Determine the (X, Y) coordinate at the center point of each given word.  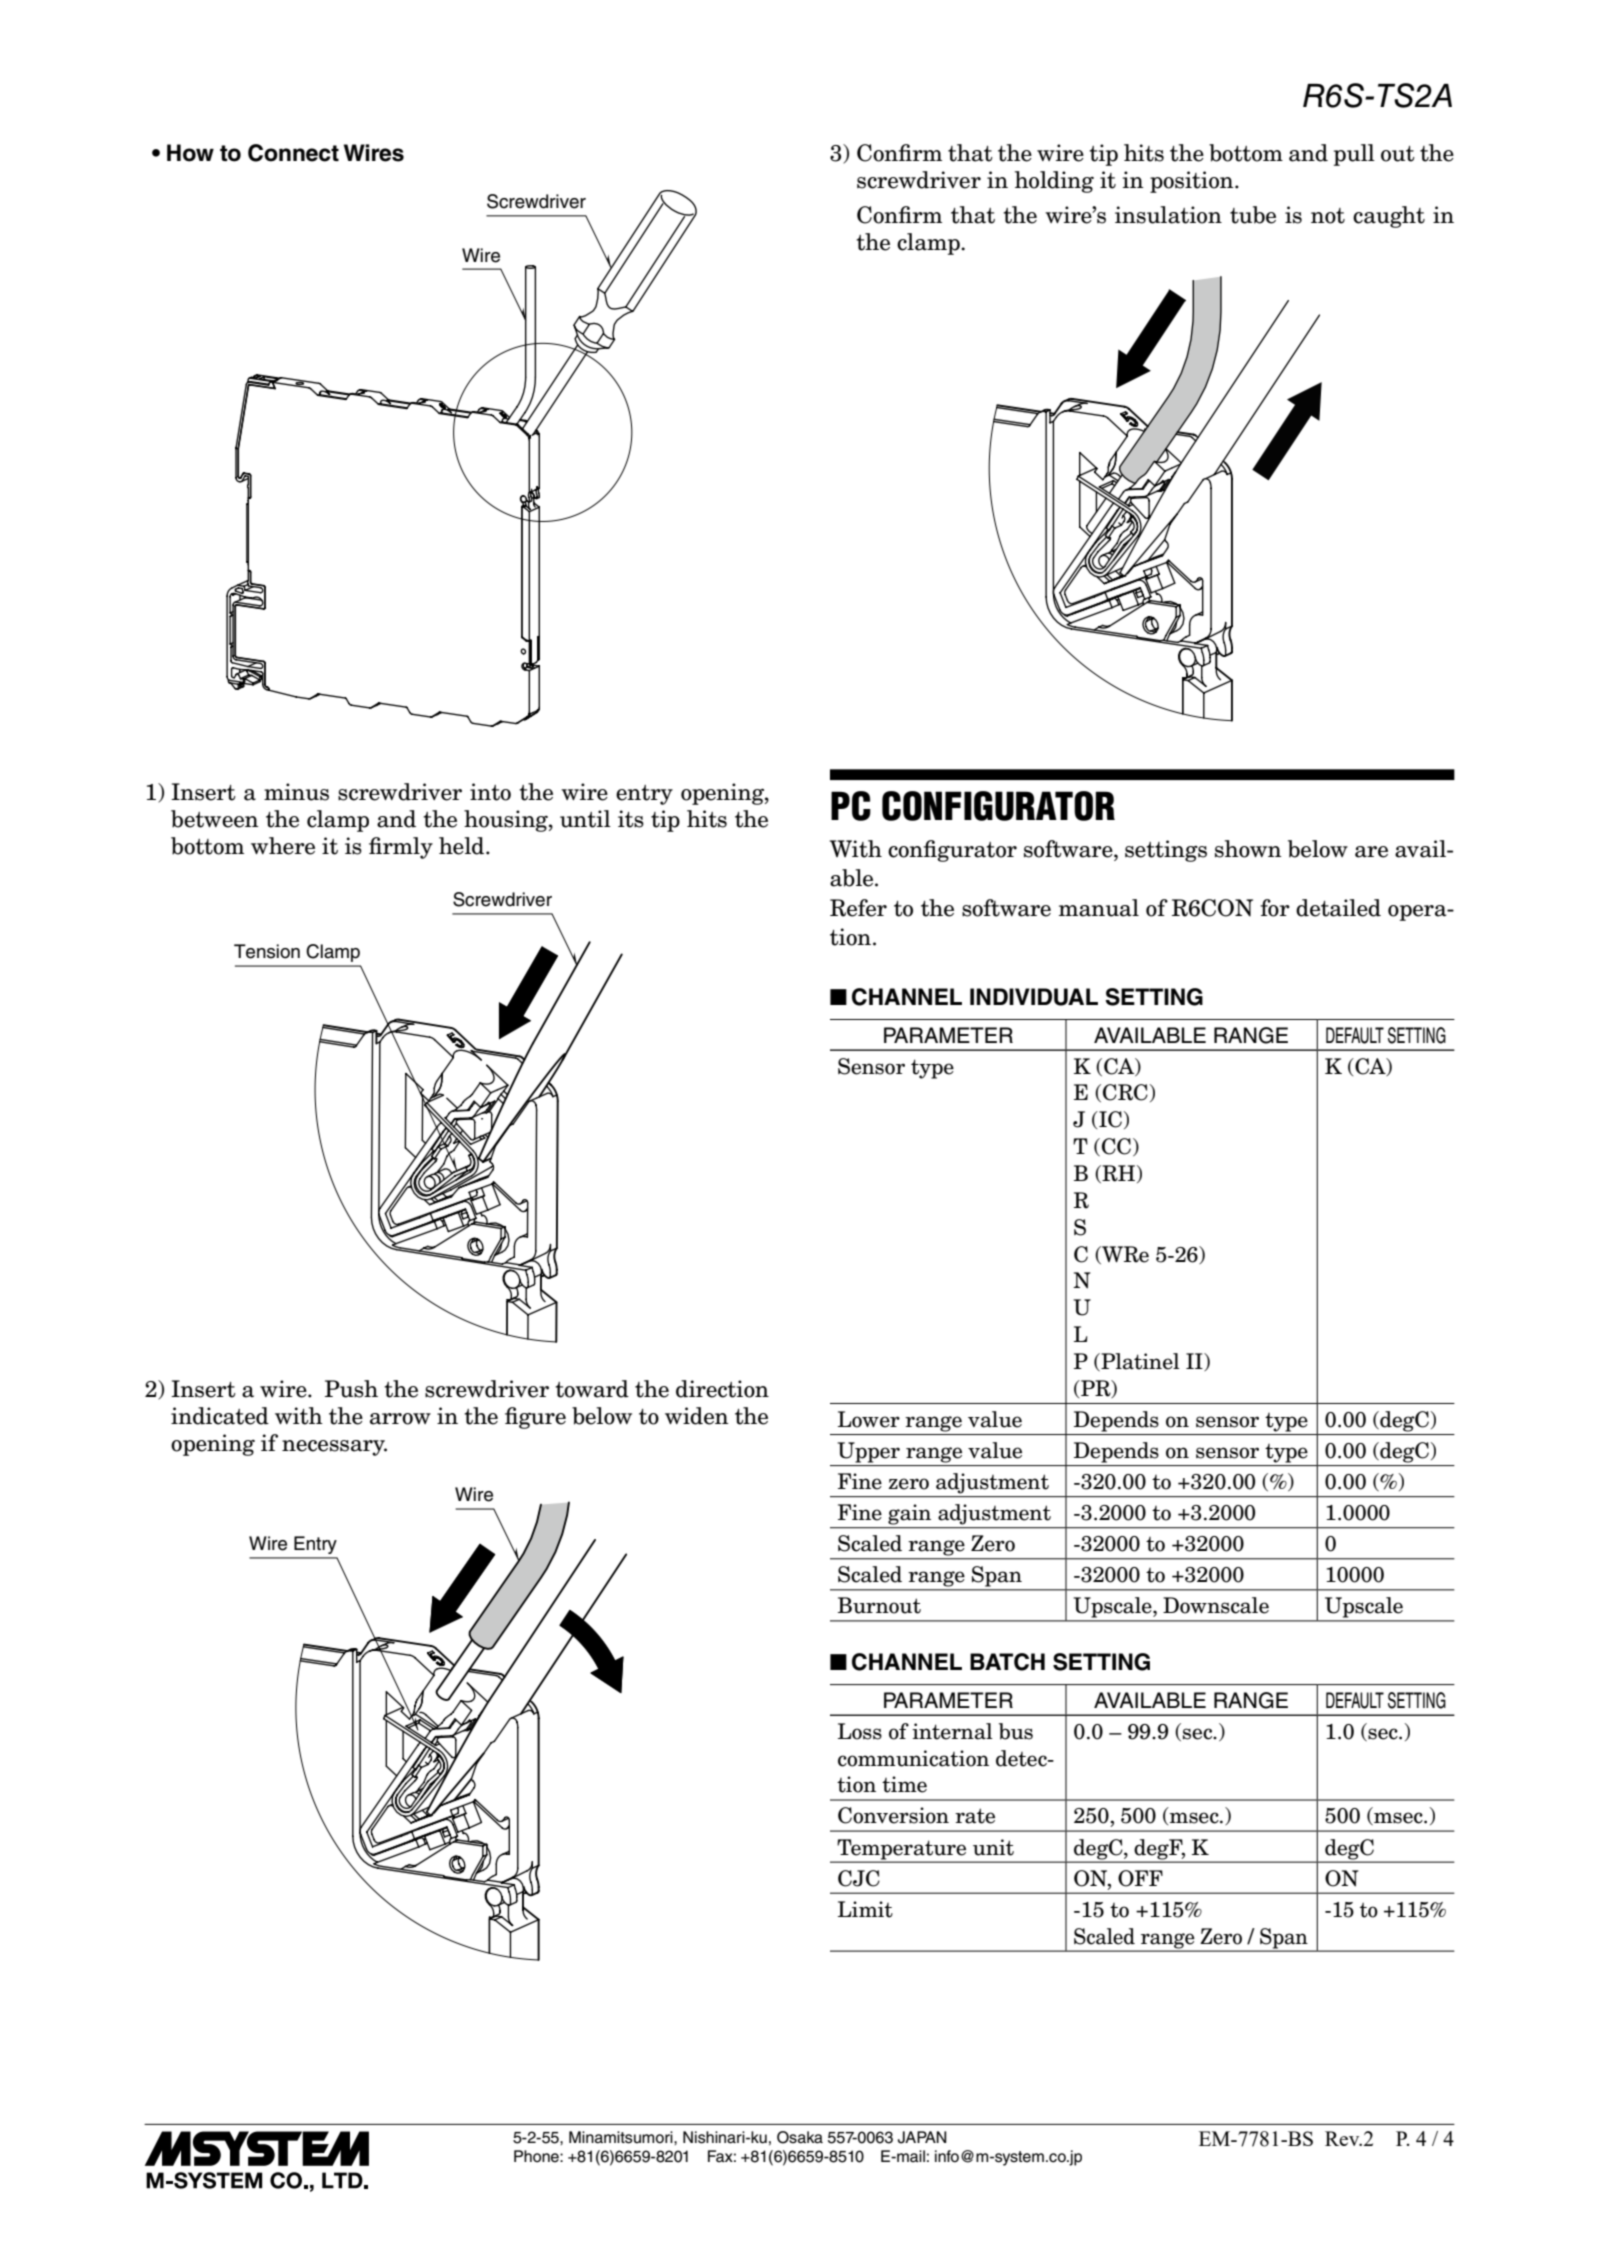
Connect (293, 153)
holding (1054, 182)
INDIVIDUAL (1034, 997)
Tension (267, 951)
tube (1253, 215)
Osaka (800, 2137)
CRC (1125, 1092)
